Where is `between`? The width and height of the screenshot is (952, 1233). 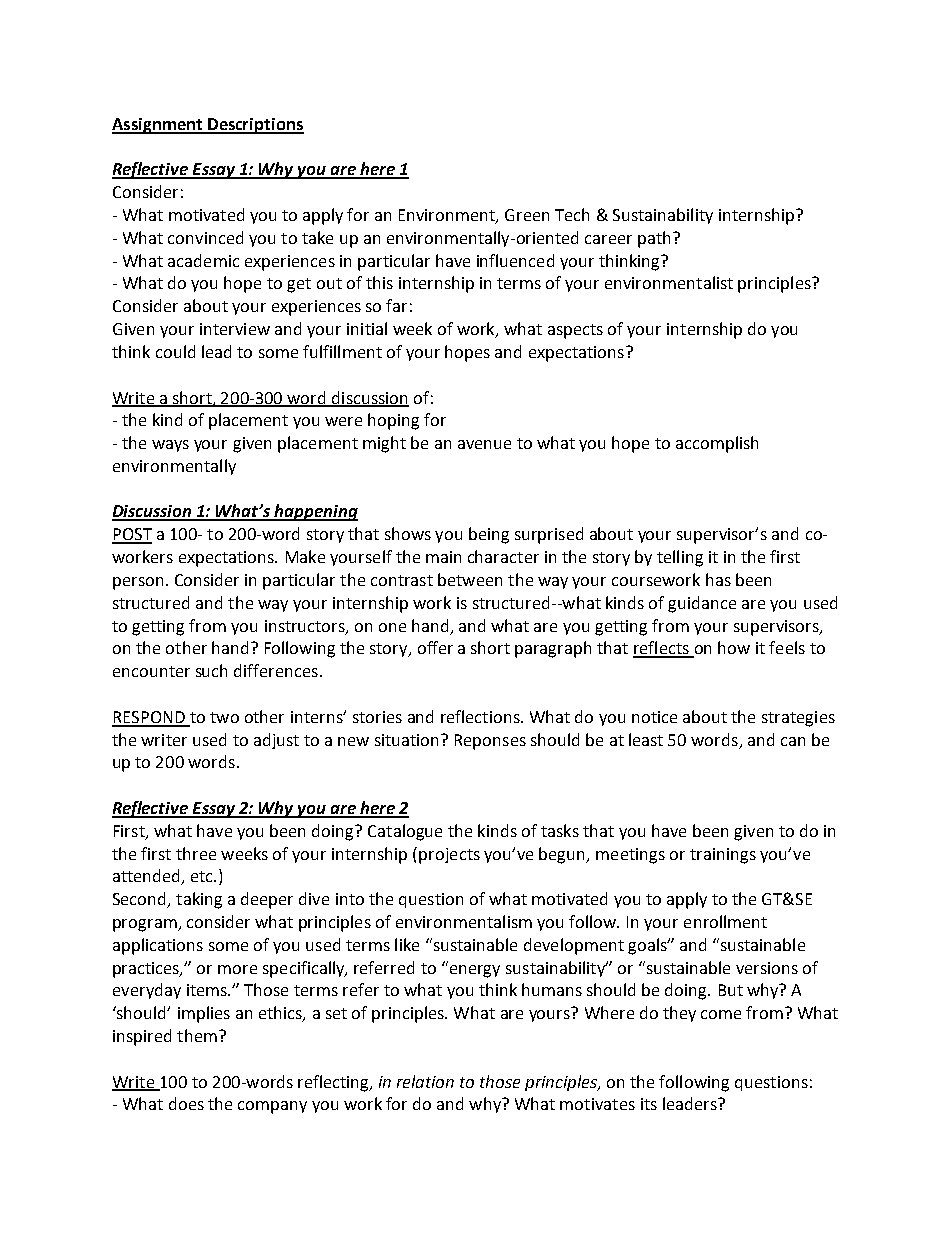
between is located at coordinates (470, 579).
